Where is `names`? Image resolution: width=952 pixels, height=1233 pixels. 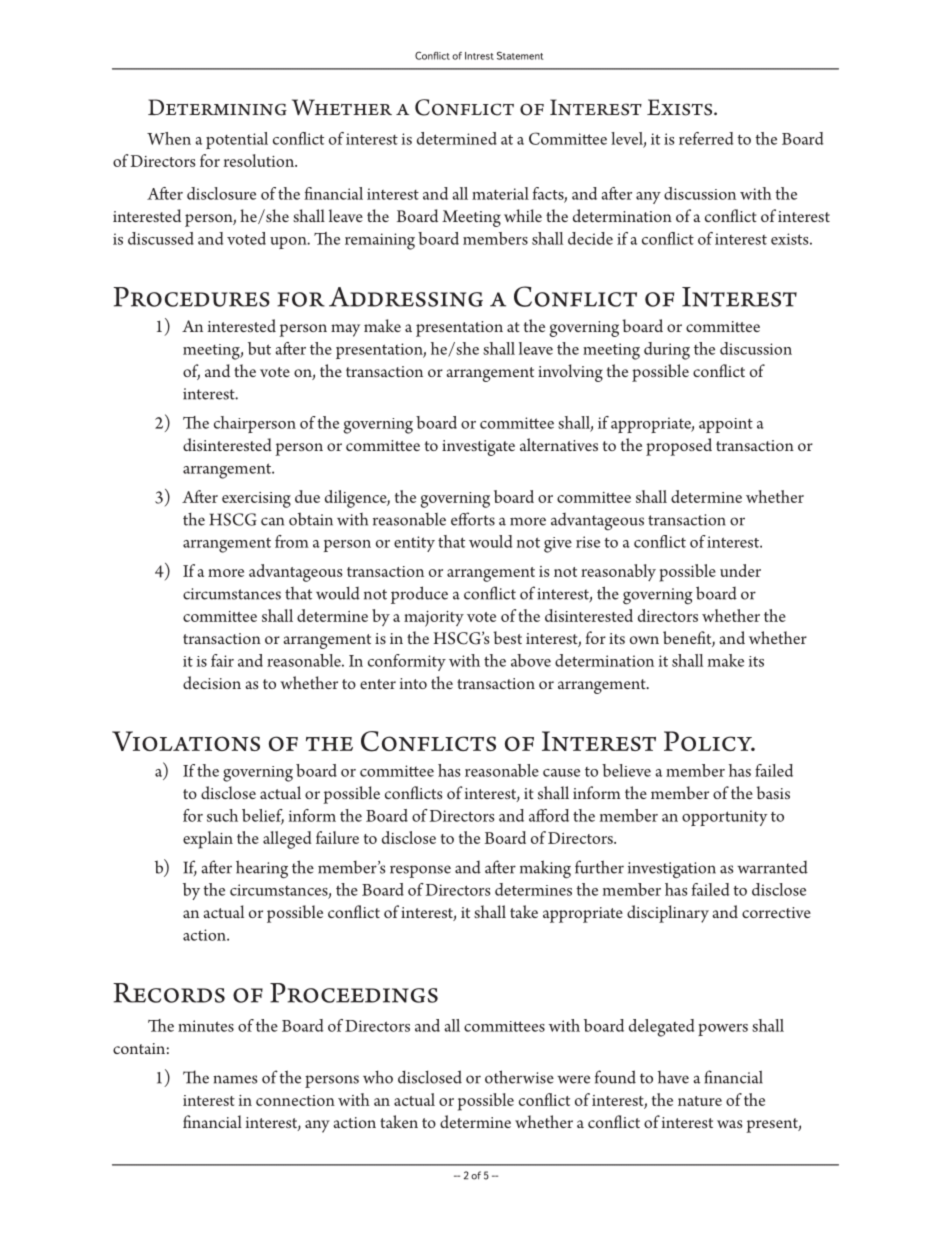 names is located at coordinates (235, 1079).
